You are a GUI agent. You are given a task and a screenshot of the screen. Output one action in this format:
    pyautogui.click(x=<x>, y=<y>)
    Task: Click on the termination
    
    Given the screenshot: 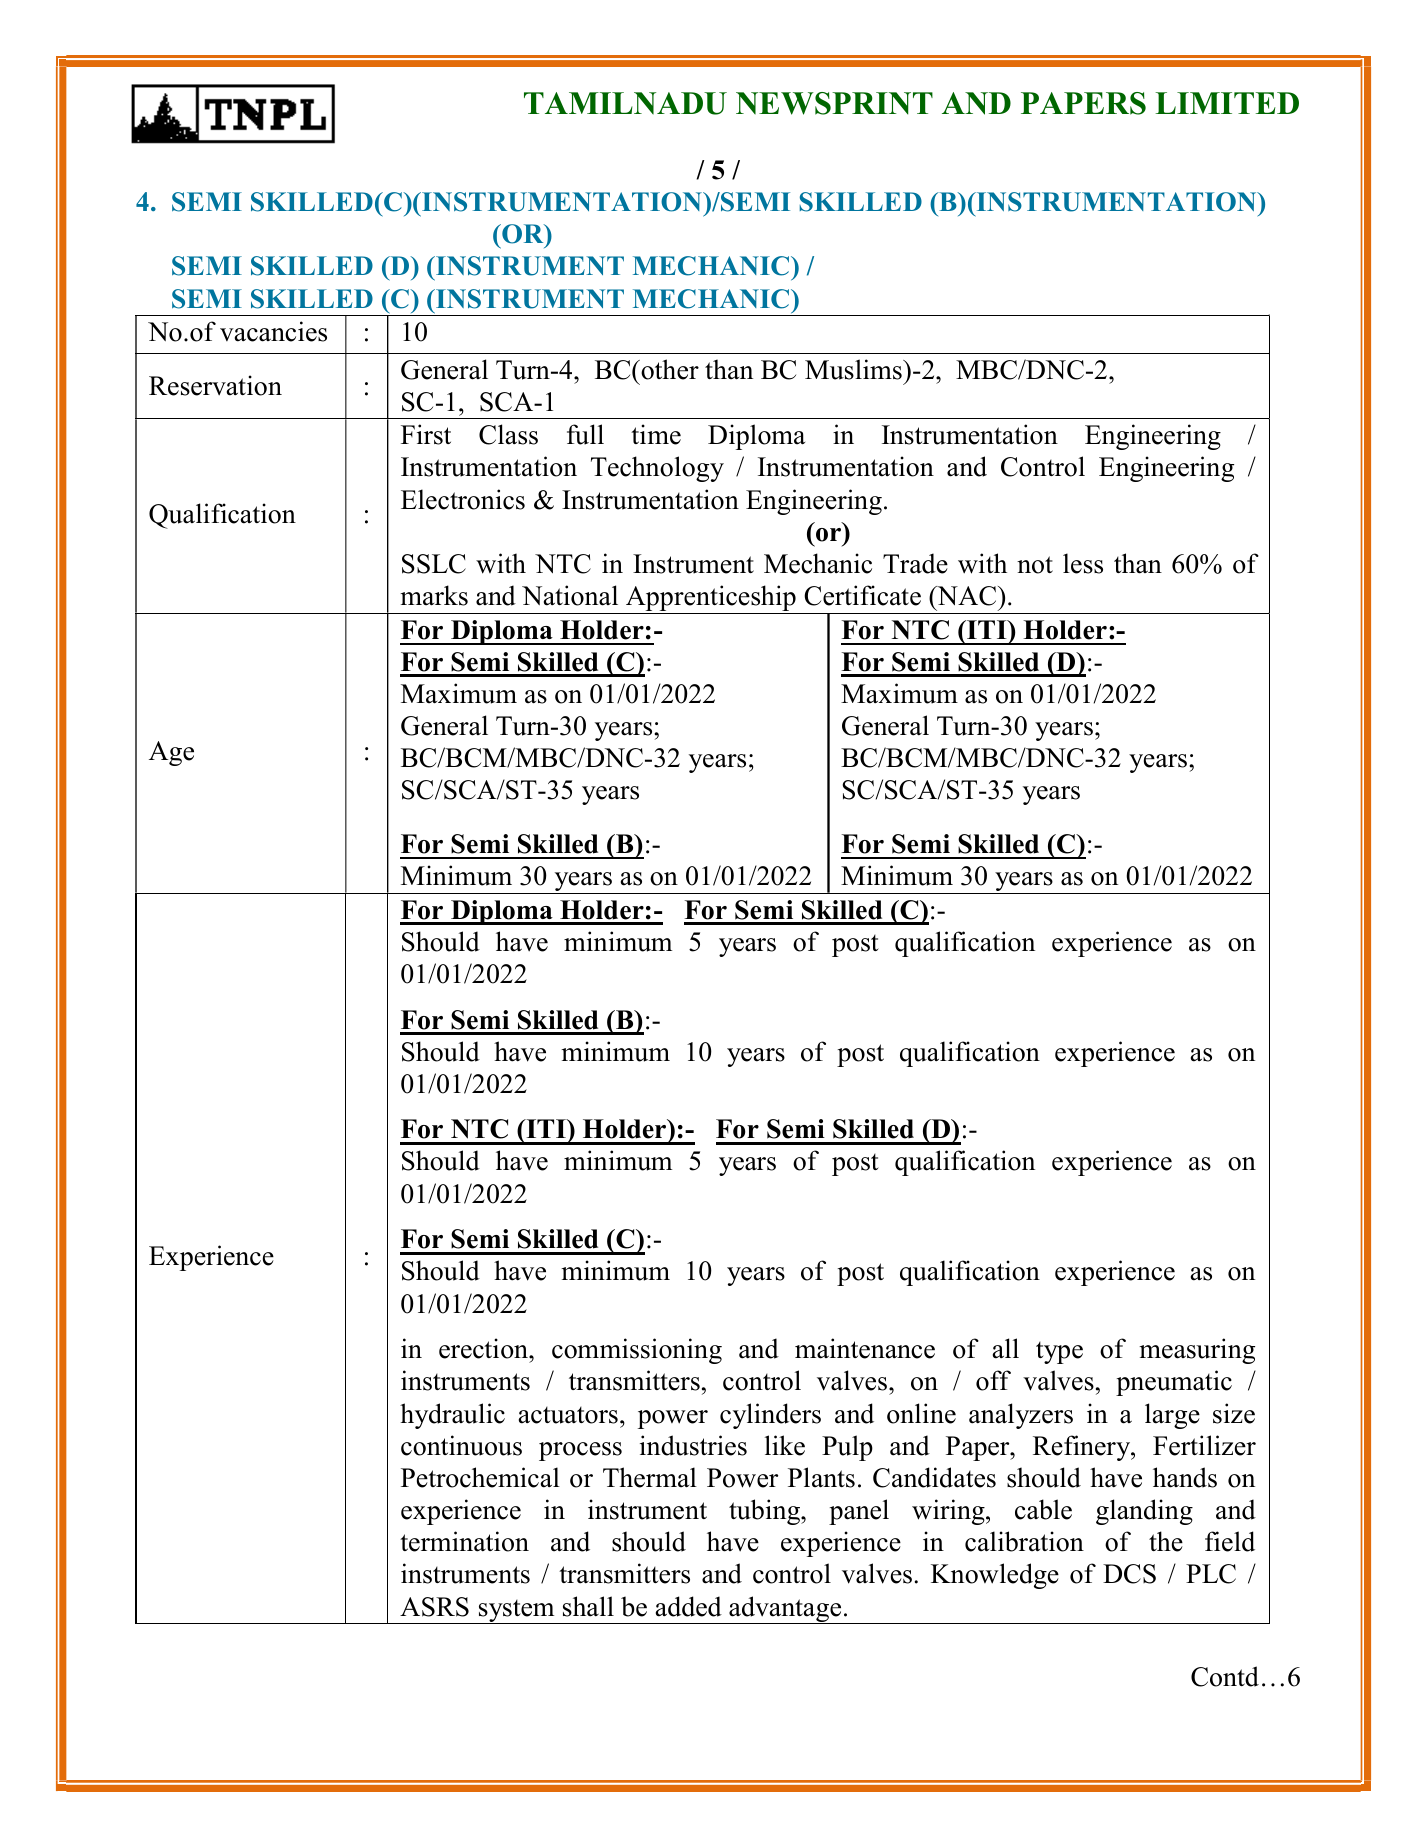 What is the action you would take?
    pyautogui.click(x=464, y=1541)
